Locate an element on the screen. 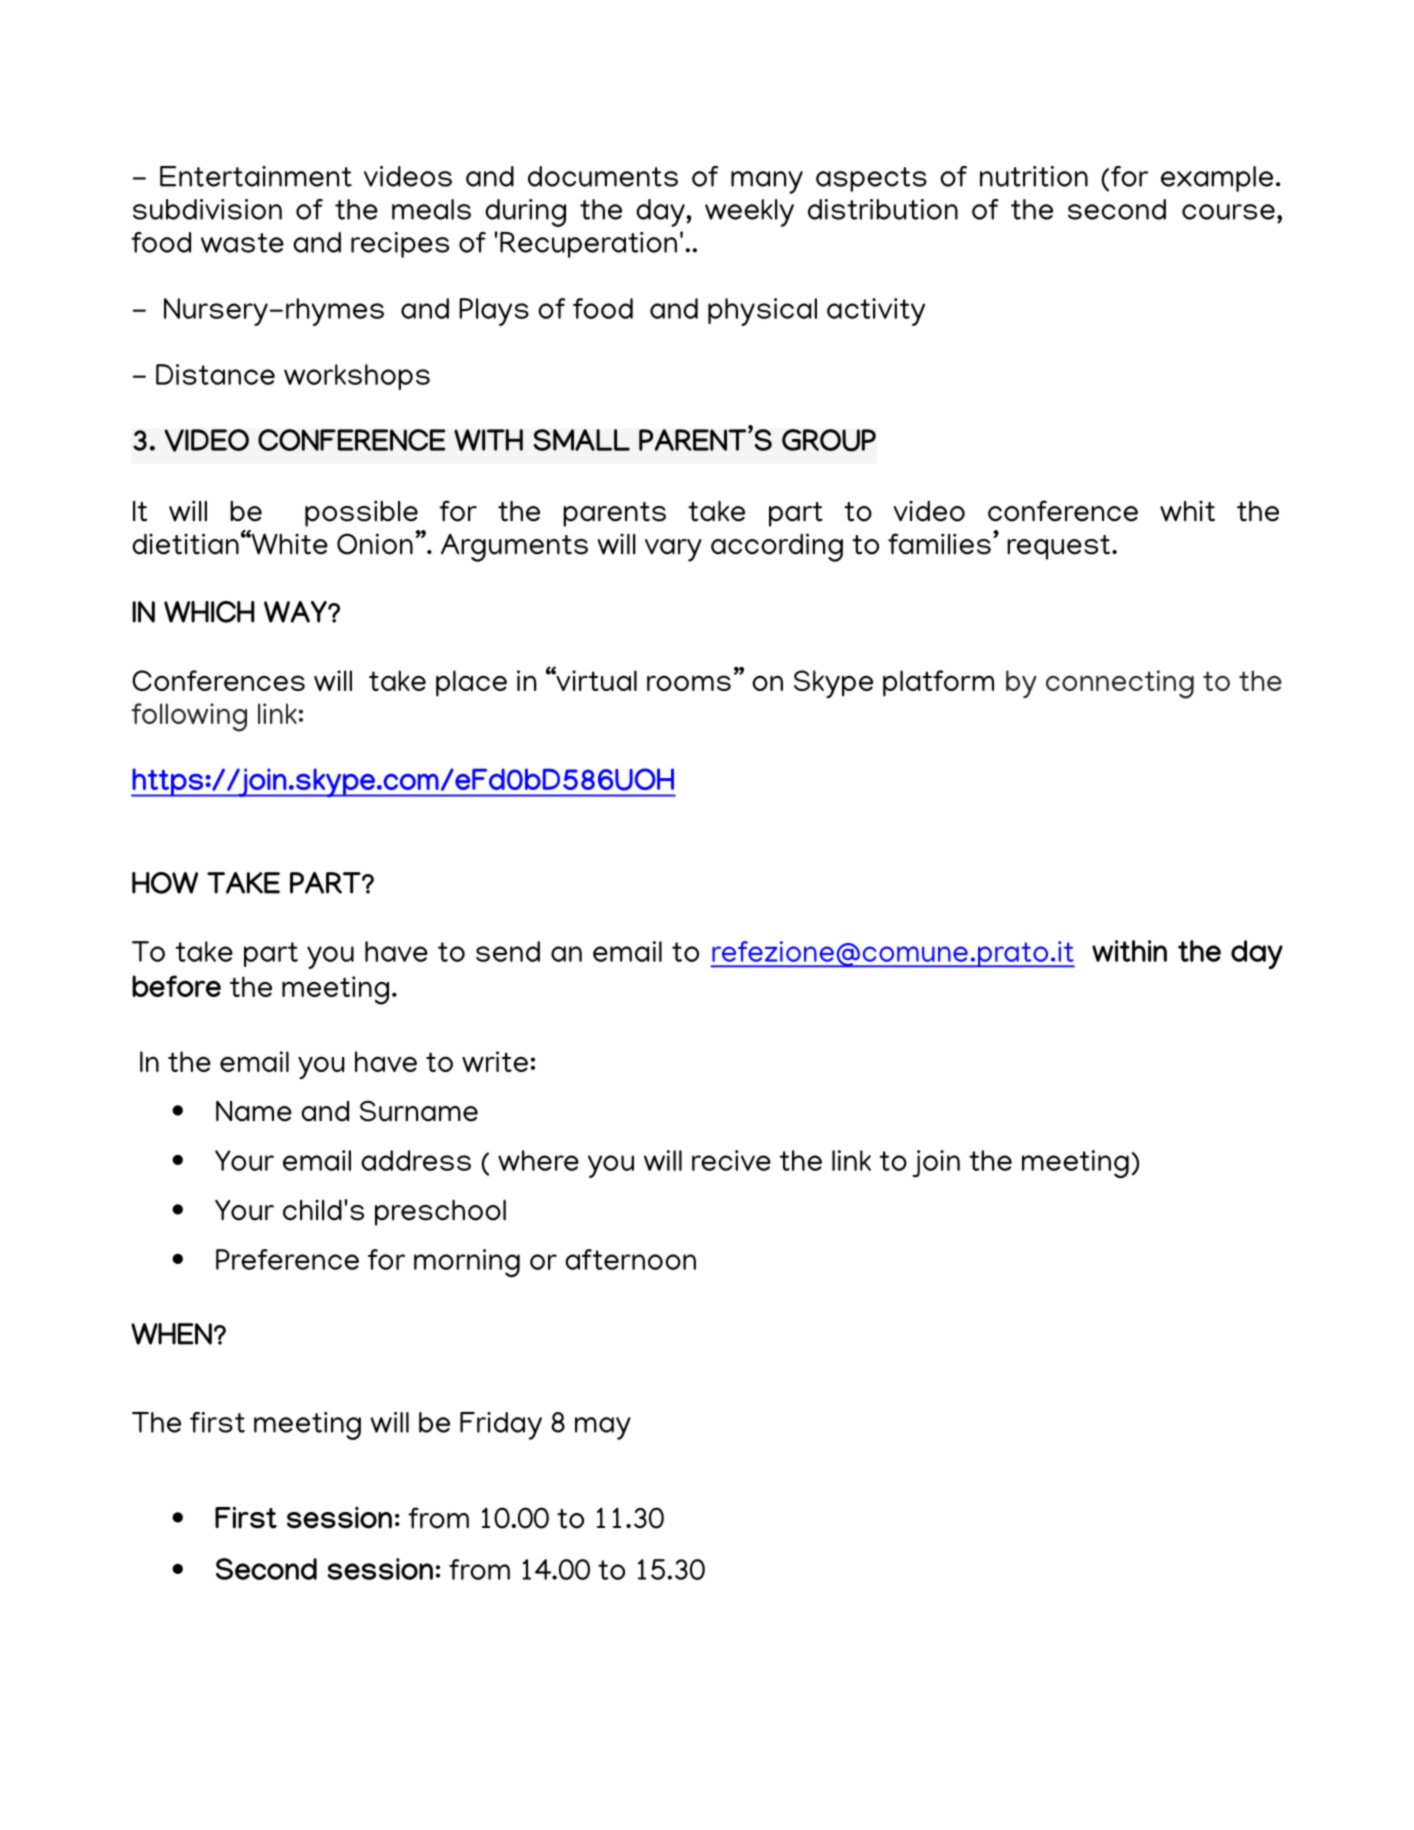 Image resolution: width=1414 pixels, height=1830 pixels. connecting is located at coordinates (1120, 684).
